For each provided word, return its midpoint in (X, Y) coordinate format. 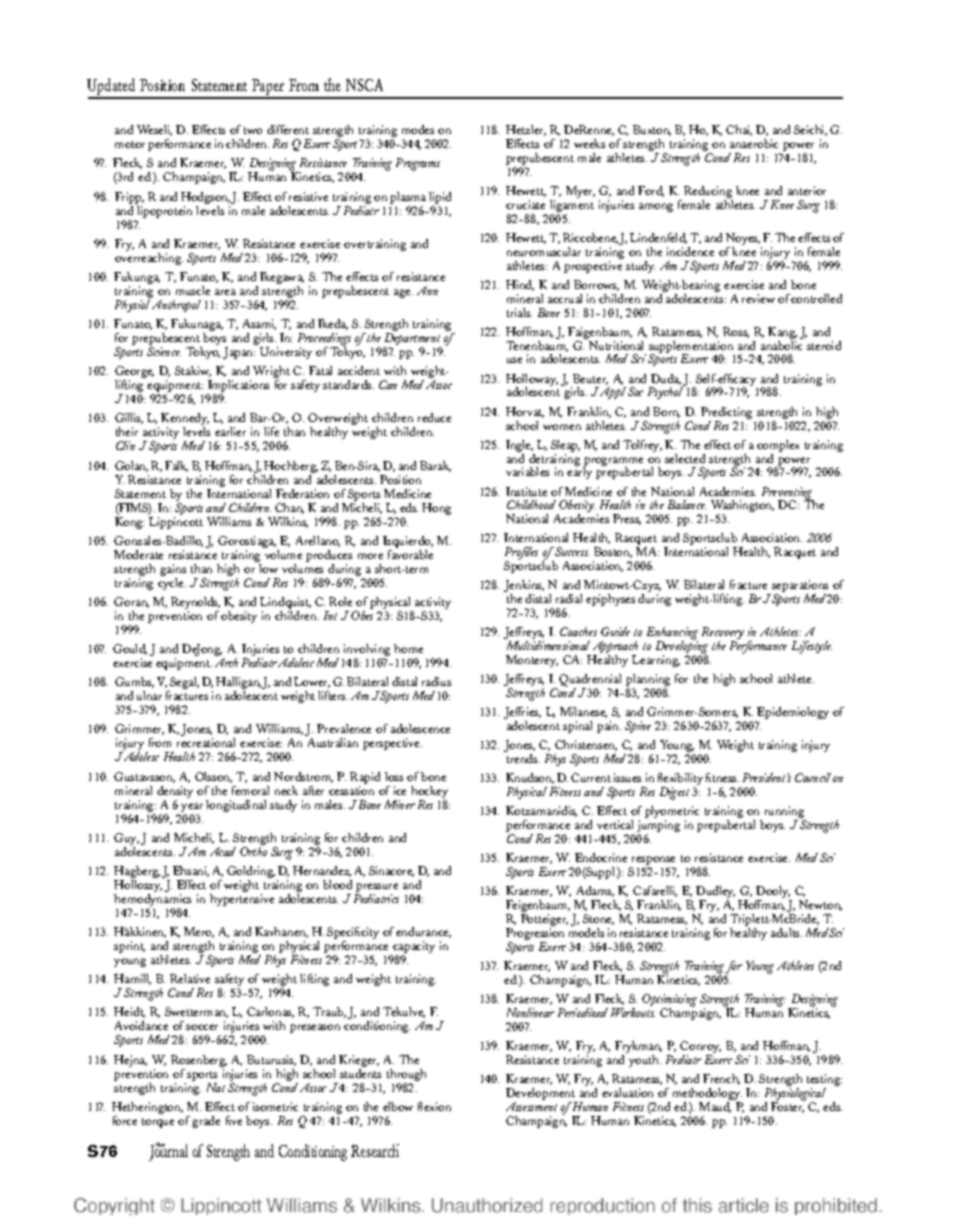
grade (206, 1122)
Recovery (723, 635)
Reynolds (195, 604)
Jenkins (524, 587)
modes (418, 129)
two (253, 130)
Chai (739, 130)
